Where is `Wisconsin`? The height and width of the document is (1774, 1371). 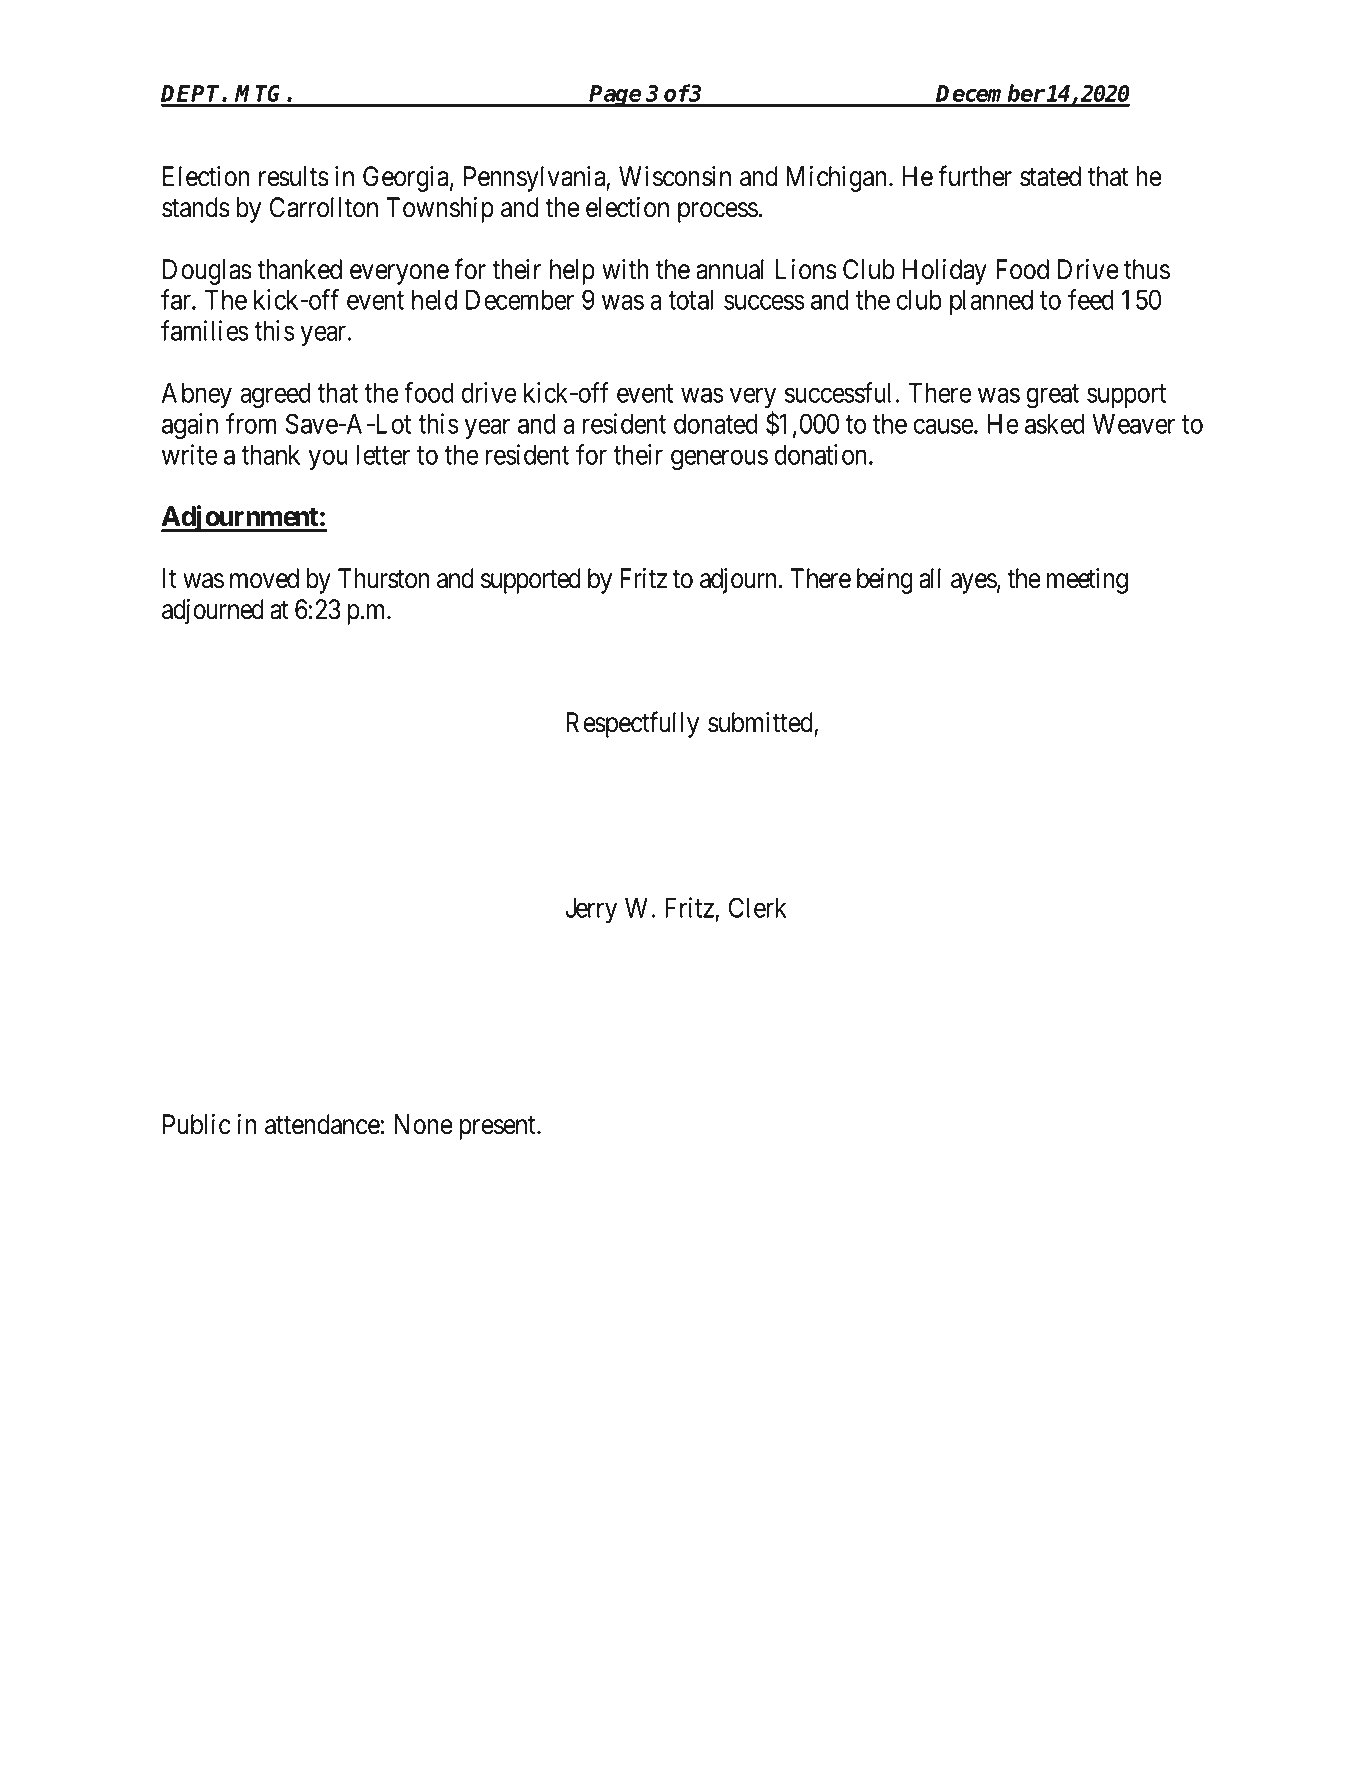 Wisconsin is located at coordinates (675, 176).
